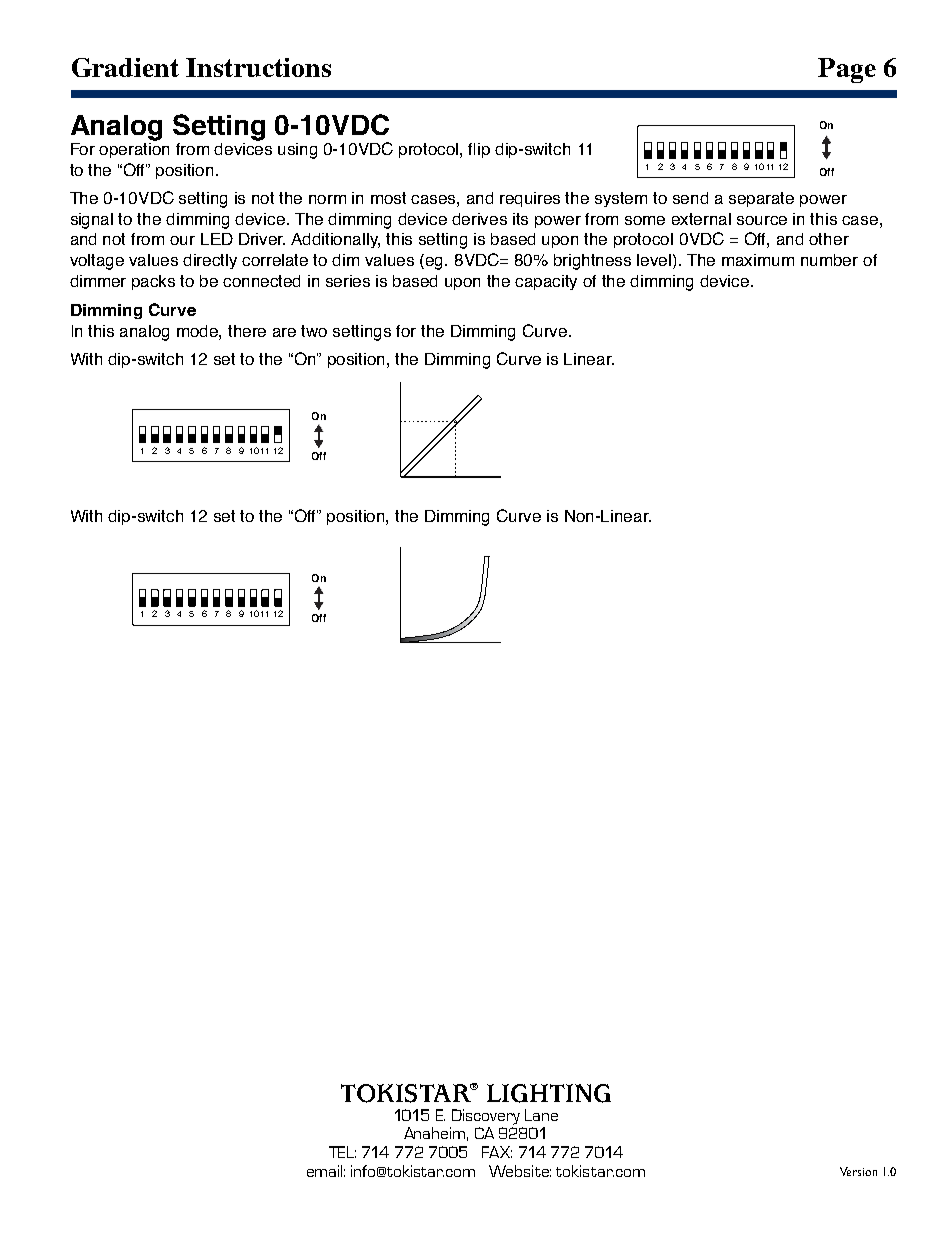  I want to click on flip, so click(479, 150).
